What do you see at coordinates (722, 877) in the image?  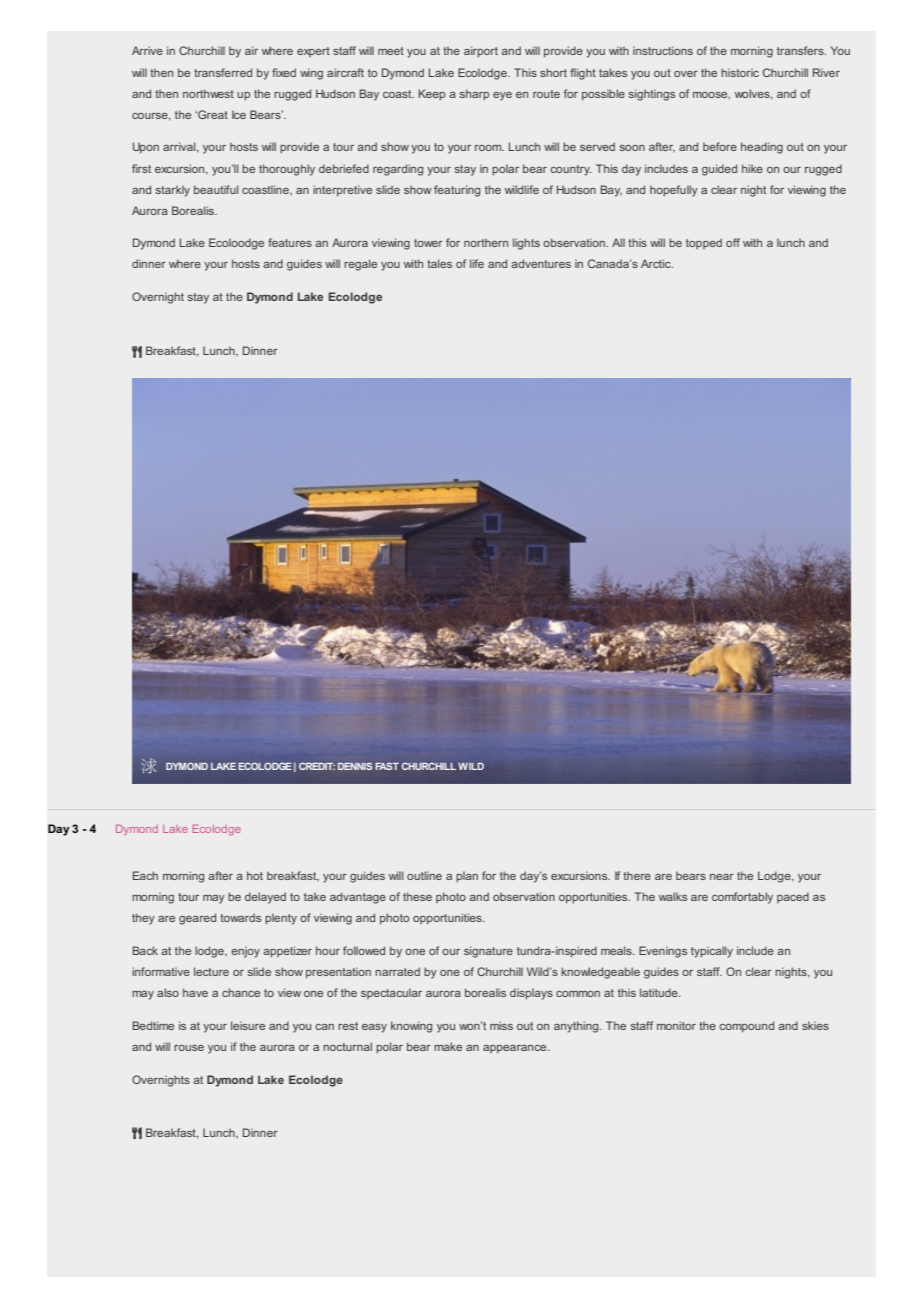 I see `near` at bounding box center [722, 877].
